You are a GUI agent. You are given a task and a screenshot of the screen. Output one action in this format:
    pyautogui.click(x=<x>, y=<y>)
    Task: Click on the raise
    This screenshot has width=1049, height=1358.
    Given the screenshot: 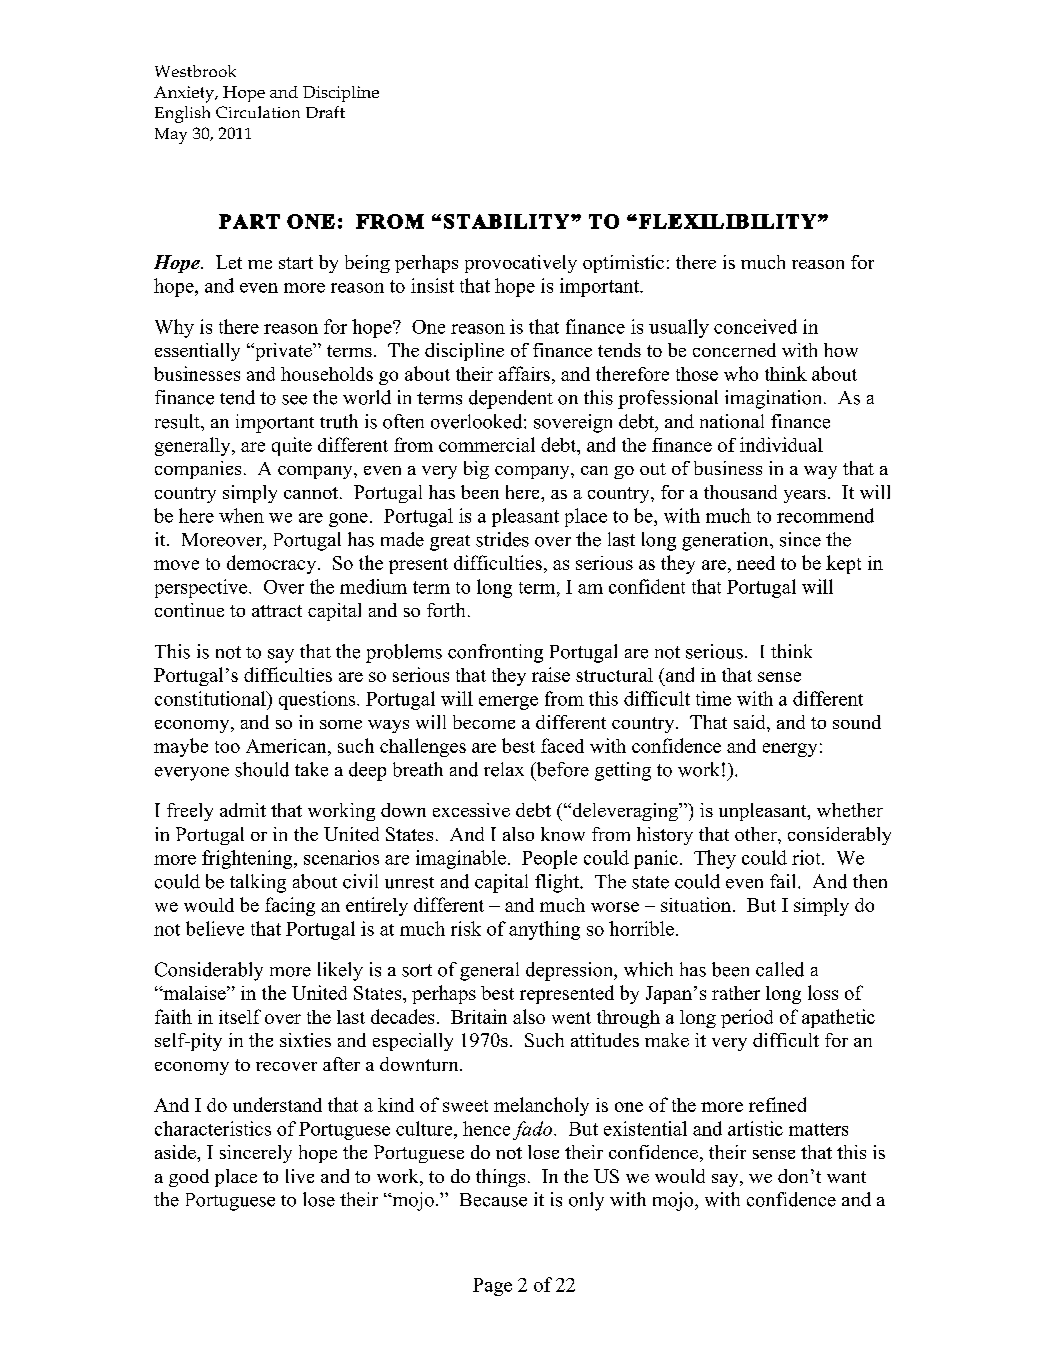 What is the action you would take?
    pyautogui.click(x=551, y=674)
